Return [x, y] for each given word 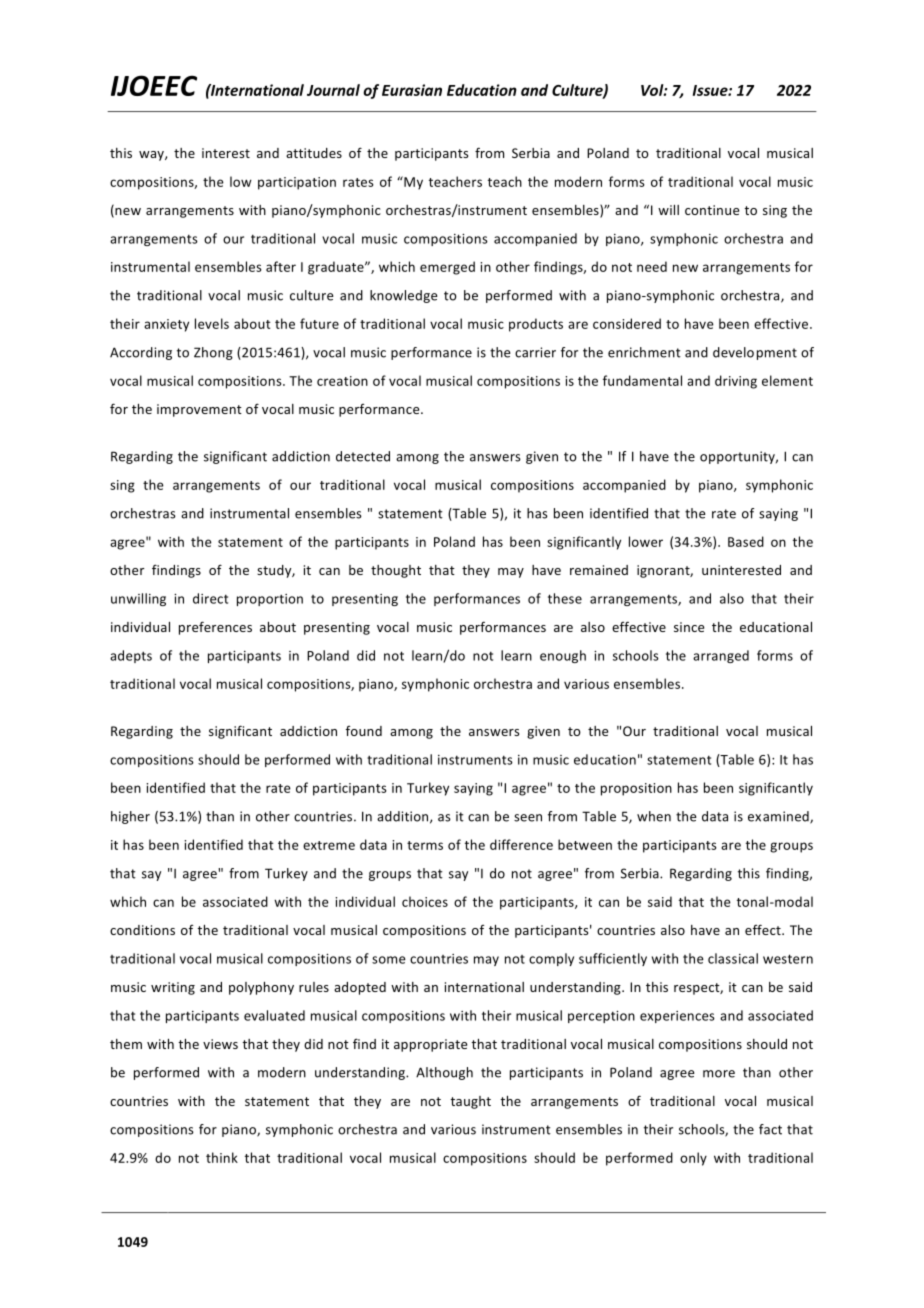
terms [425, 845]
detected [363, 456]
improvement [199, 410]
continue [712, 210]
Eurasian [412, 90]
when [654, 816]
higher [130, 817]
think [222, 1157]
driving [736, 382]
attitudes [314, 153]
